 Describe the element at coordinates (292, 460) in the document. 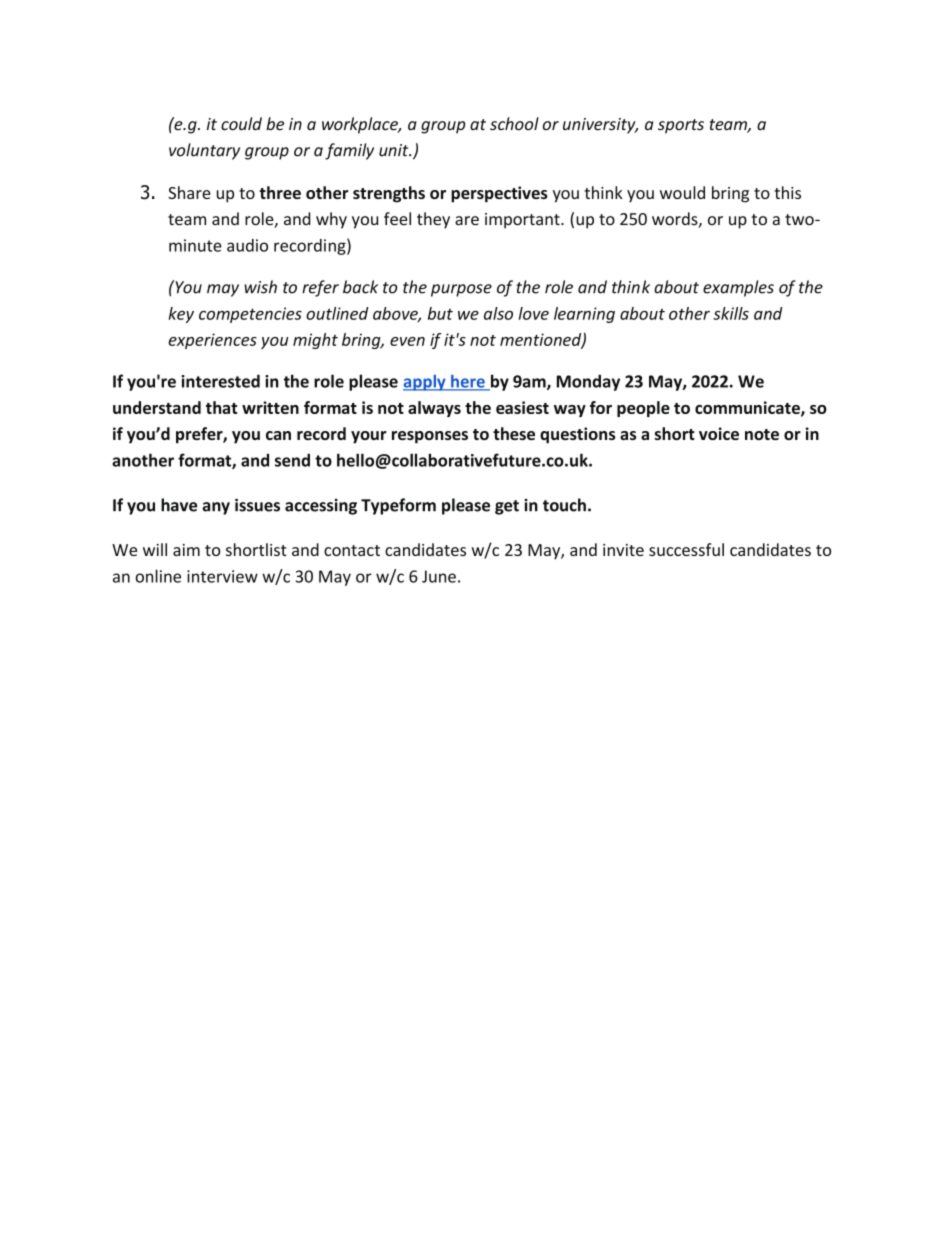

I see `send` at that location.
